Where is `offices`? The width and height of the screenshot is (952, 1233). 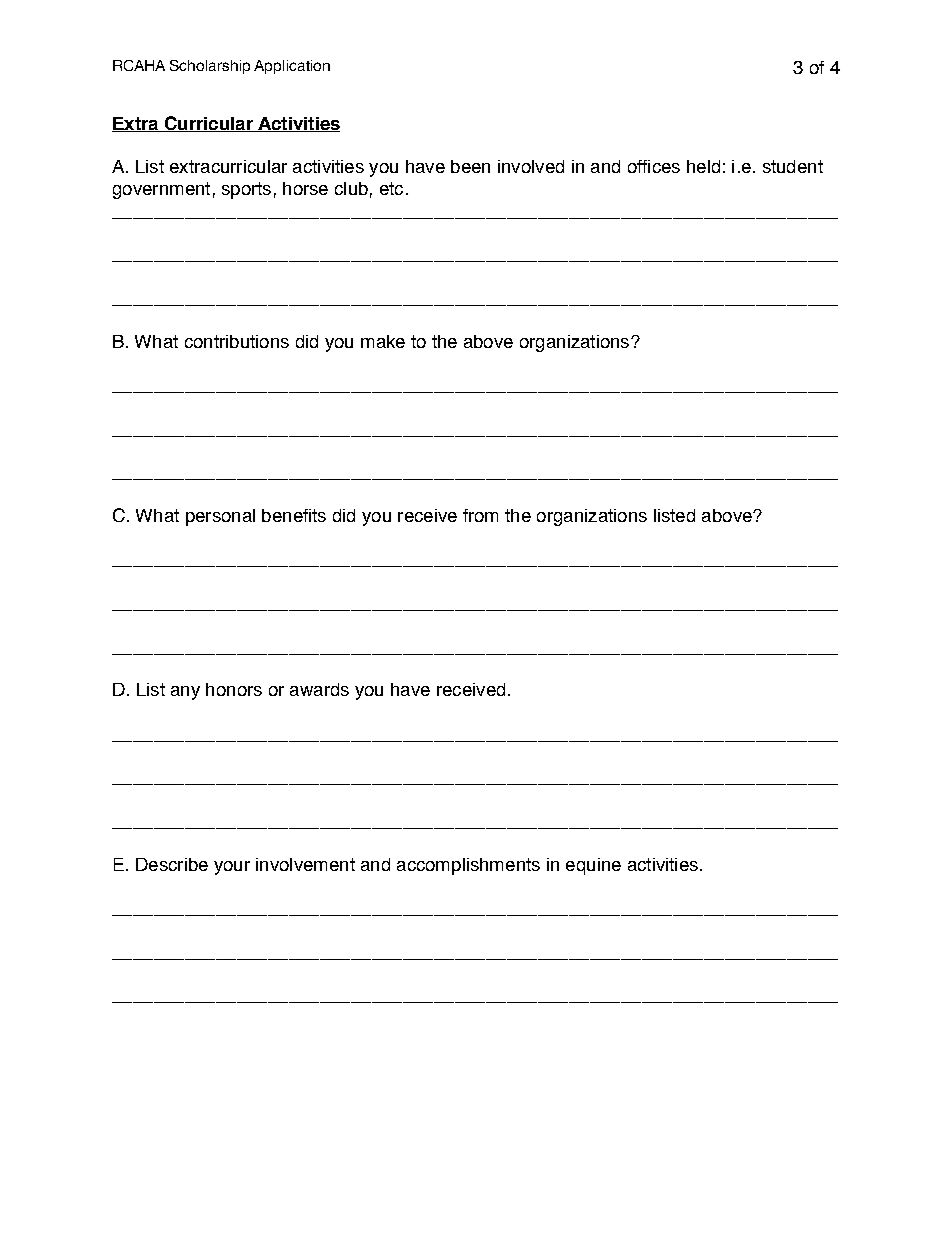
offices is located at coordinates (654, 166).
